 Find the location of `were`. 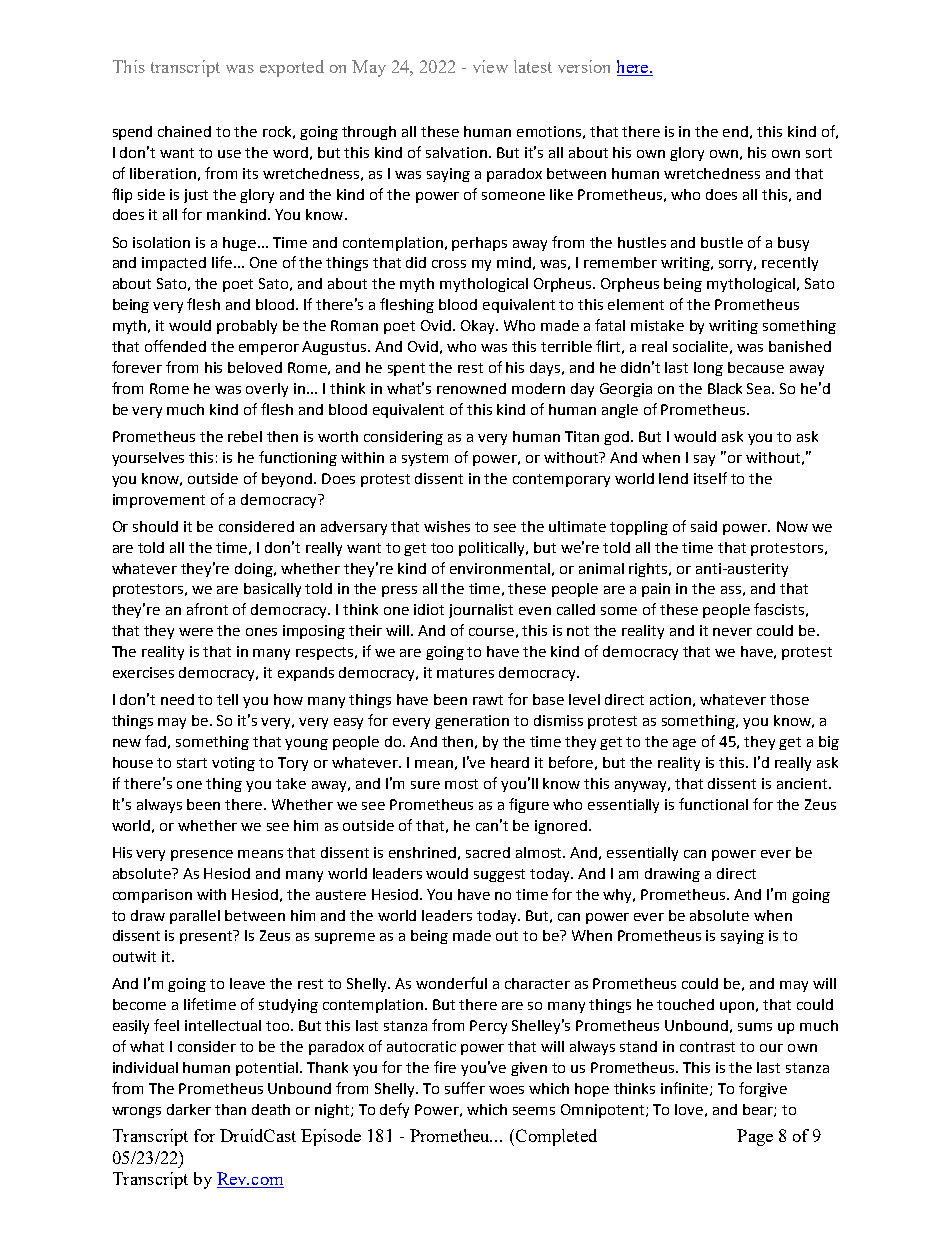

were is located at coordinates (196, 632).
